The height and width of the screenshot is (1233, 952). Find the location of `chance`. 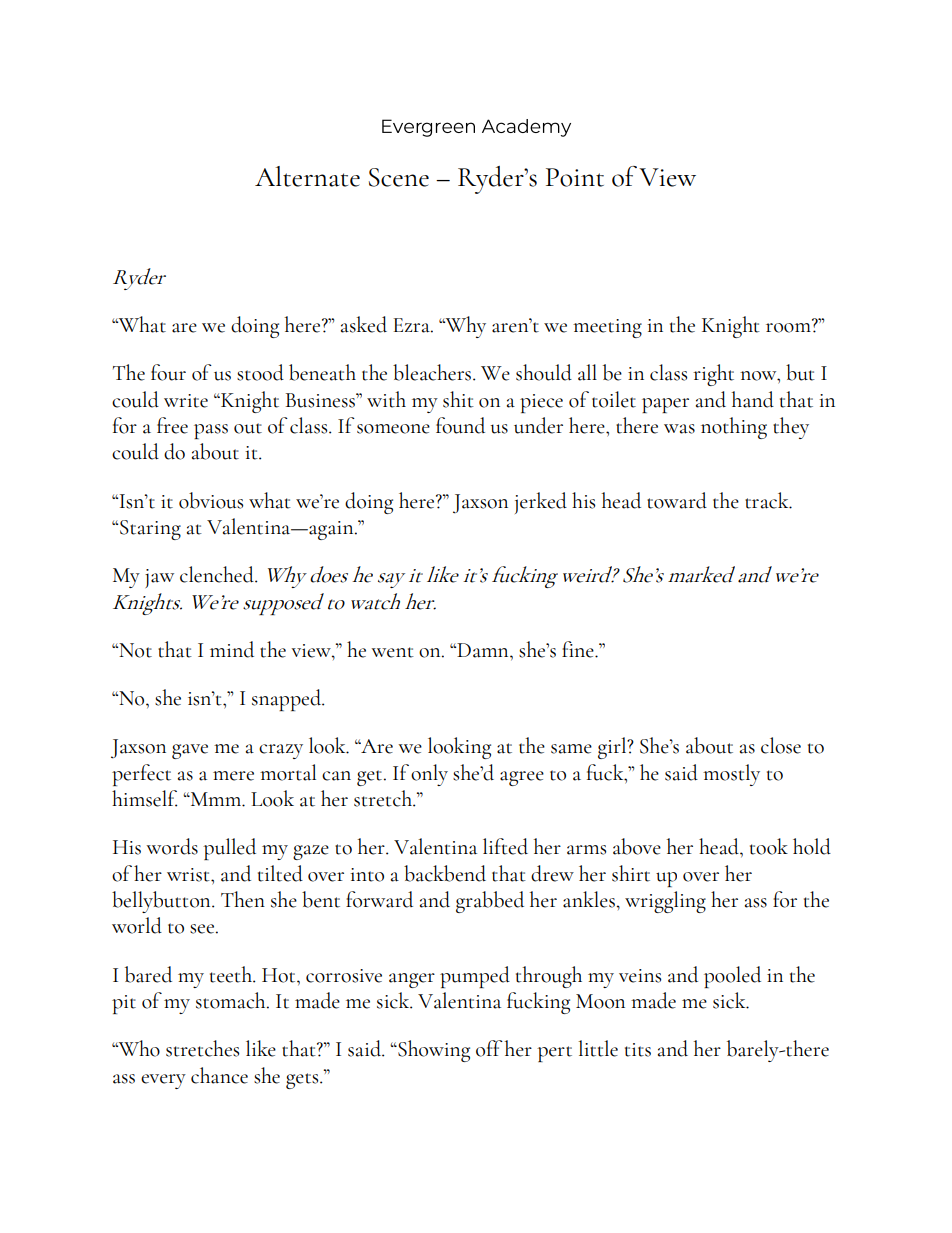

chance is located at coordinates (219, 1075).
